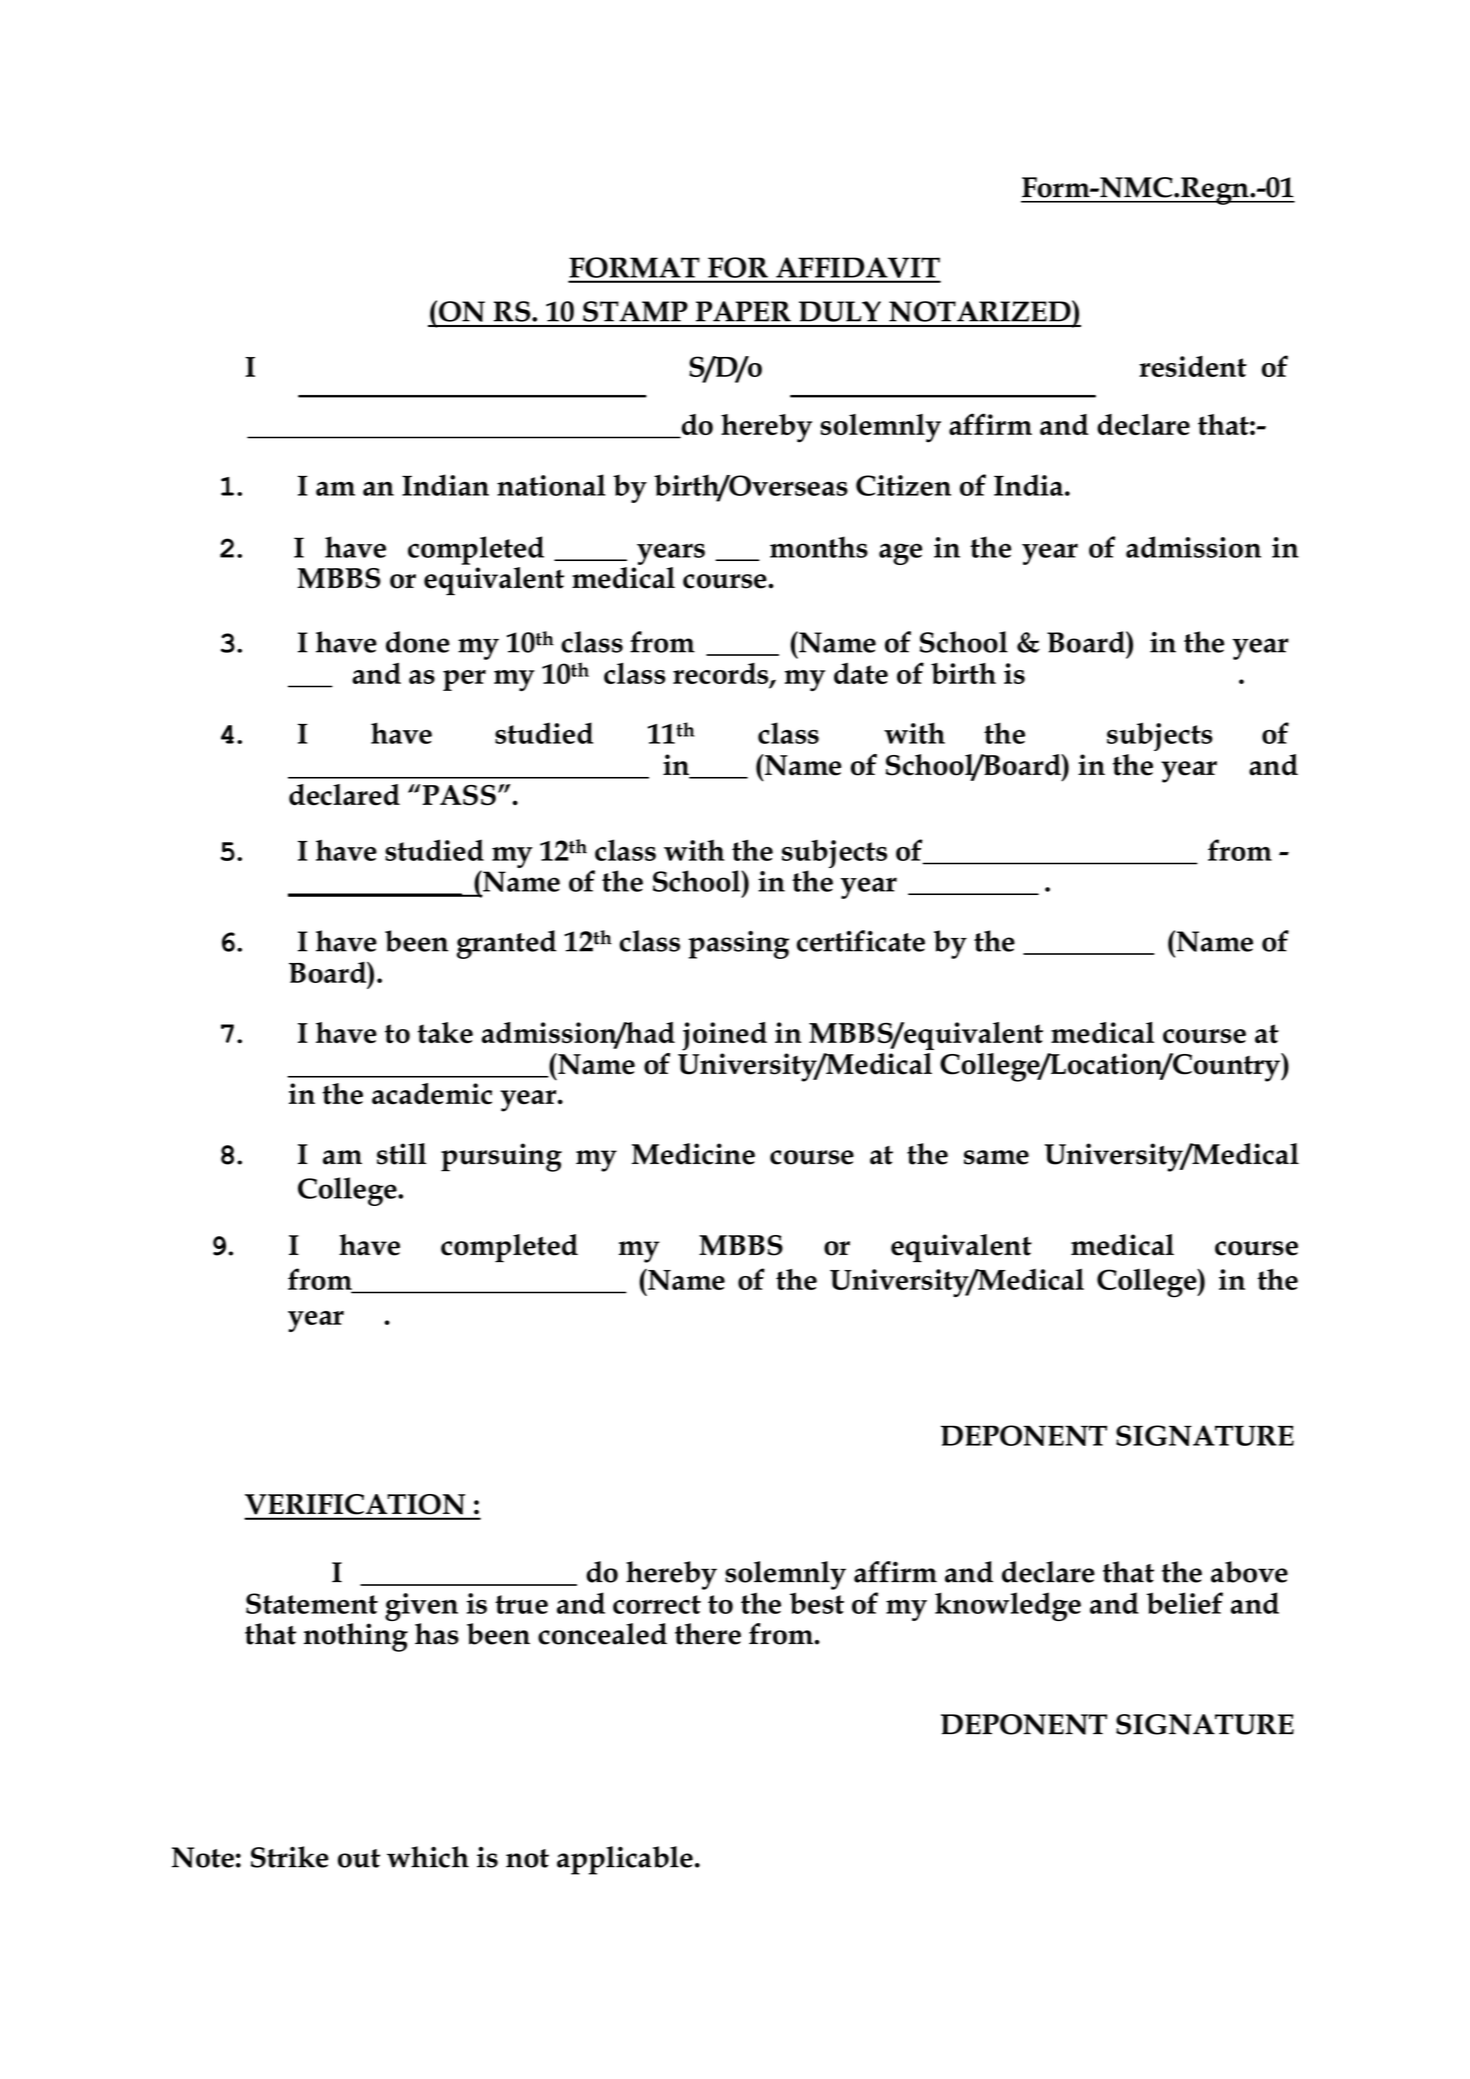 The height and width of the document is (2079, 1470). What do you see at coordinates (1193, 366) in the document?
I see `resident` at bounding box center [1193, 366].
